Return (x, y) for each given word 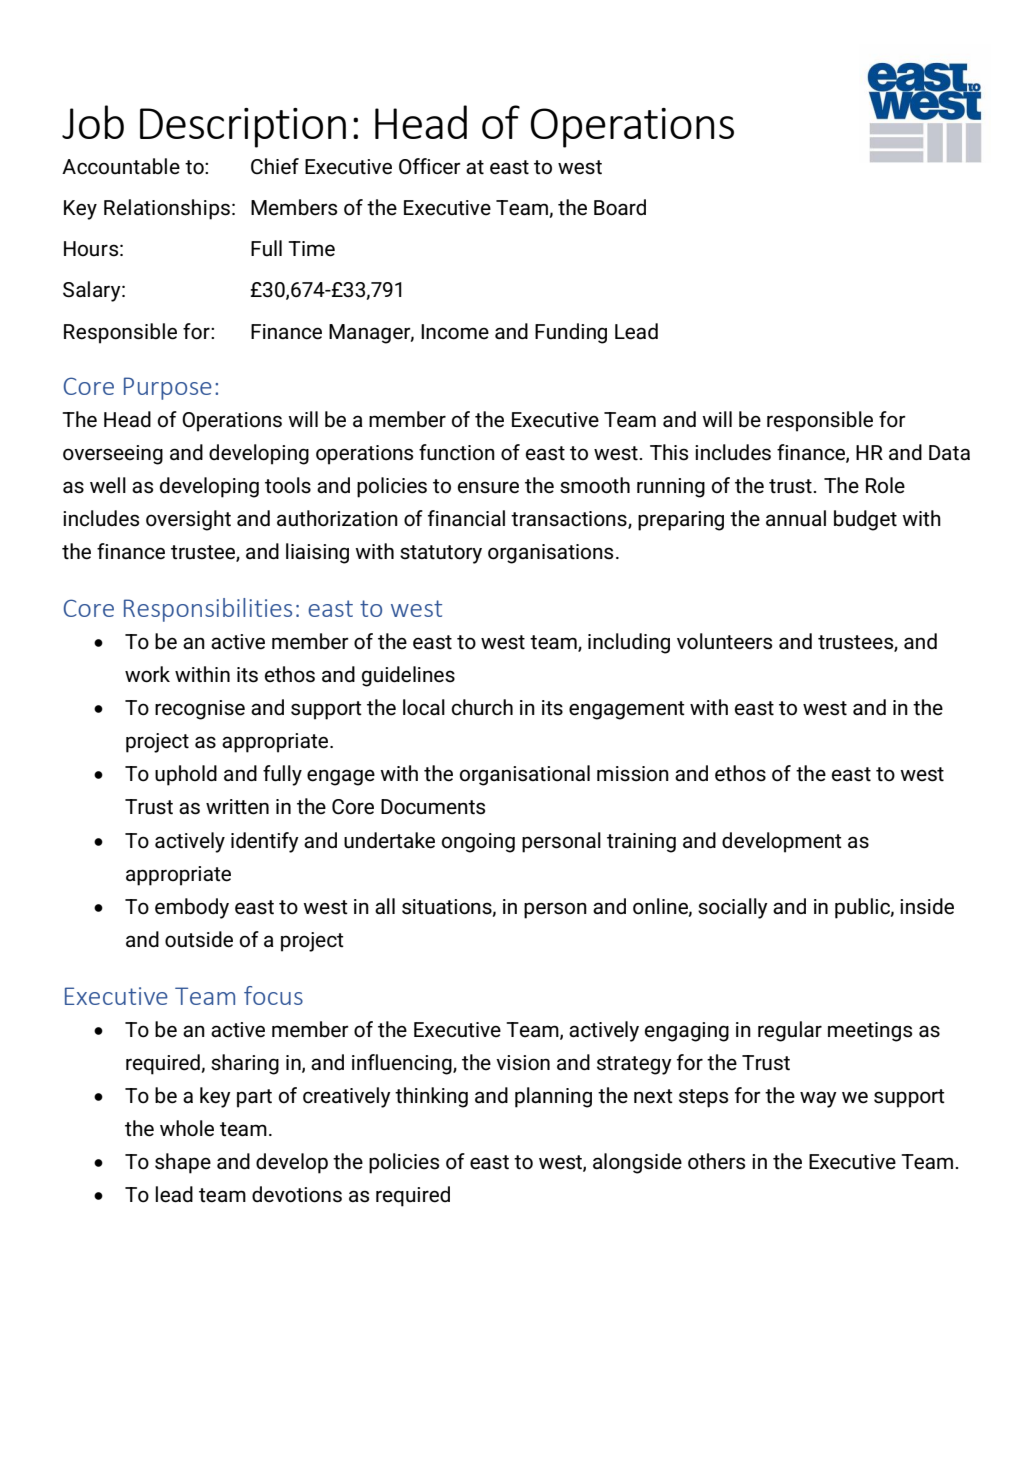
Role (885, 485)
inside (927, 906)
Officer (430, 166)
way (818, 1099)
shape (183, 1163)
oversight (188, 520)
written (237, 807)
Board (620, 207)
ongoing (478, 843)
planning (553, 1097)
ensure (488, 487)
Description (243, 128)
